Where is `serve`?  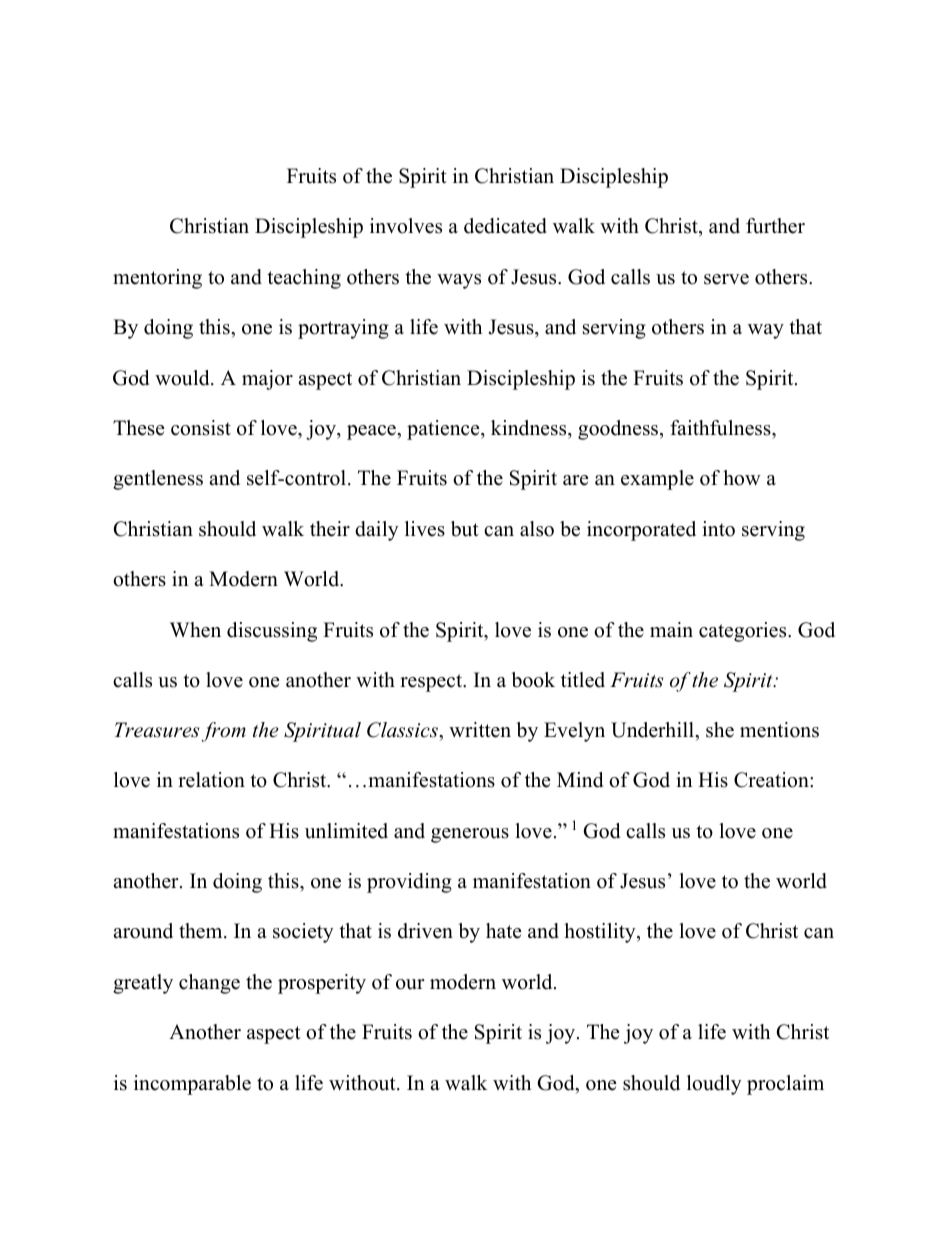 serve is located at coordinates (726, 279).
